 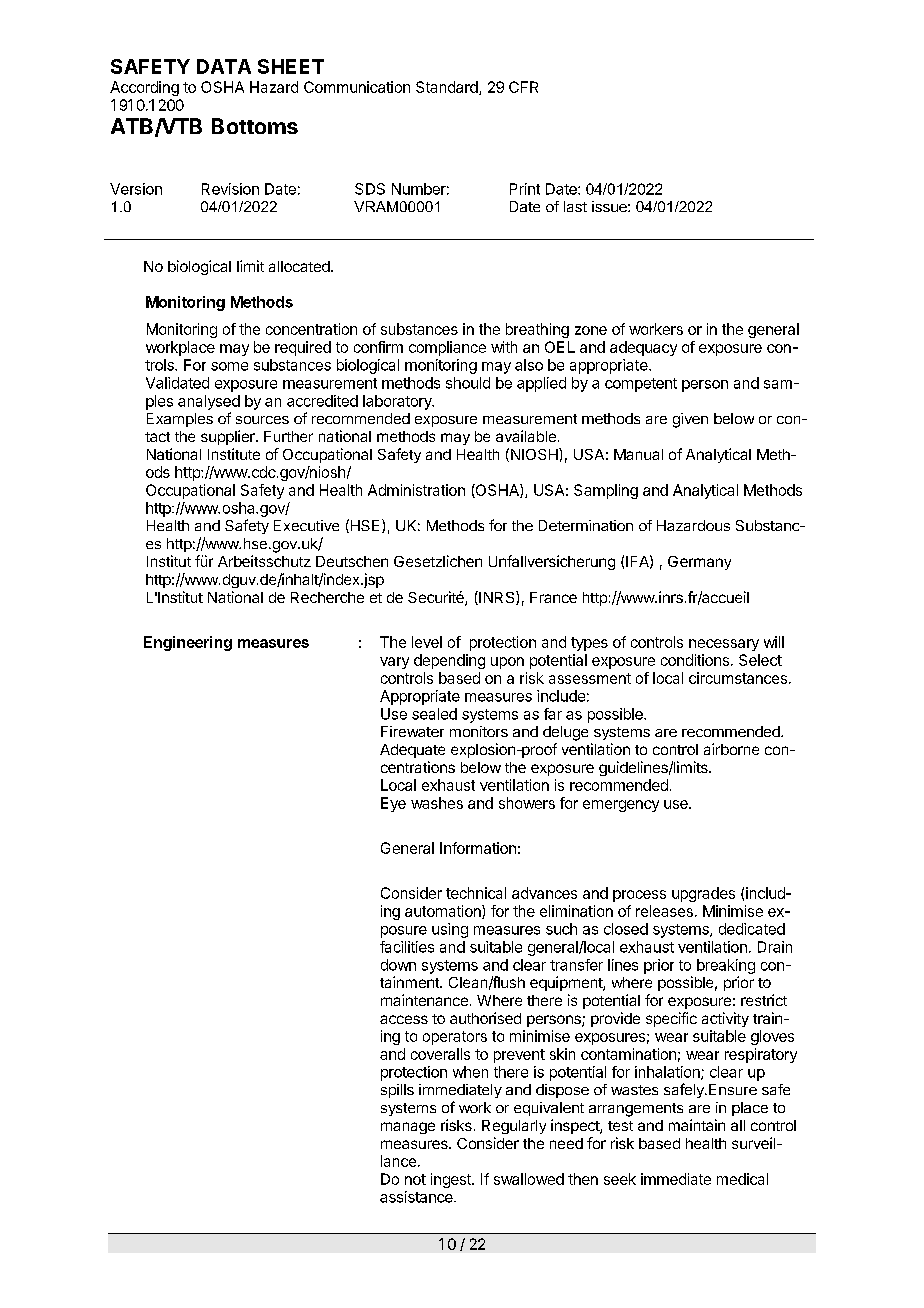 What do you see at coordinates (427, 642) in the document?
I see `level` at bounding box center [427, 642].
